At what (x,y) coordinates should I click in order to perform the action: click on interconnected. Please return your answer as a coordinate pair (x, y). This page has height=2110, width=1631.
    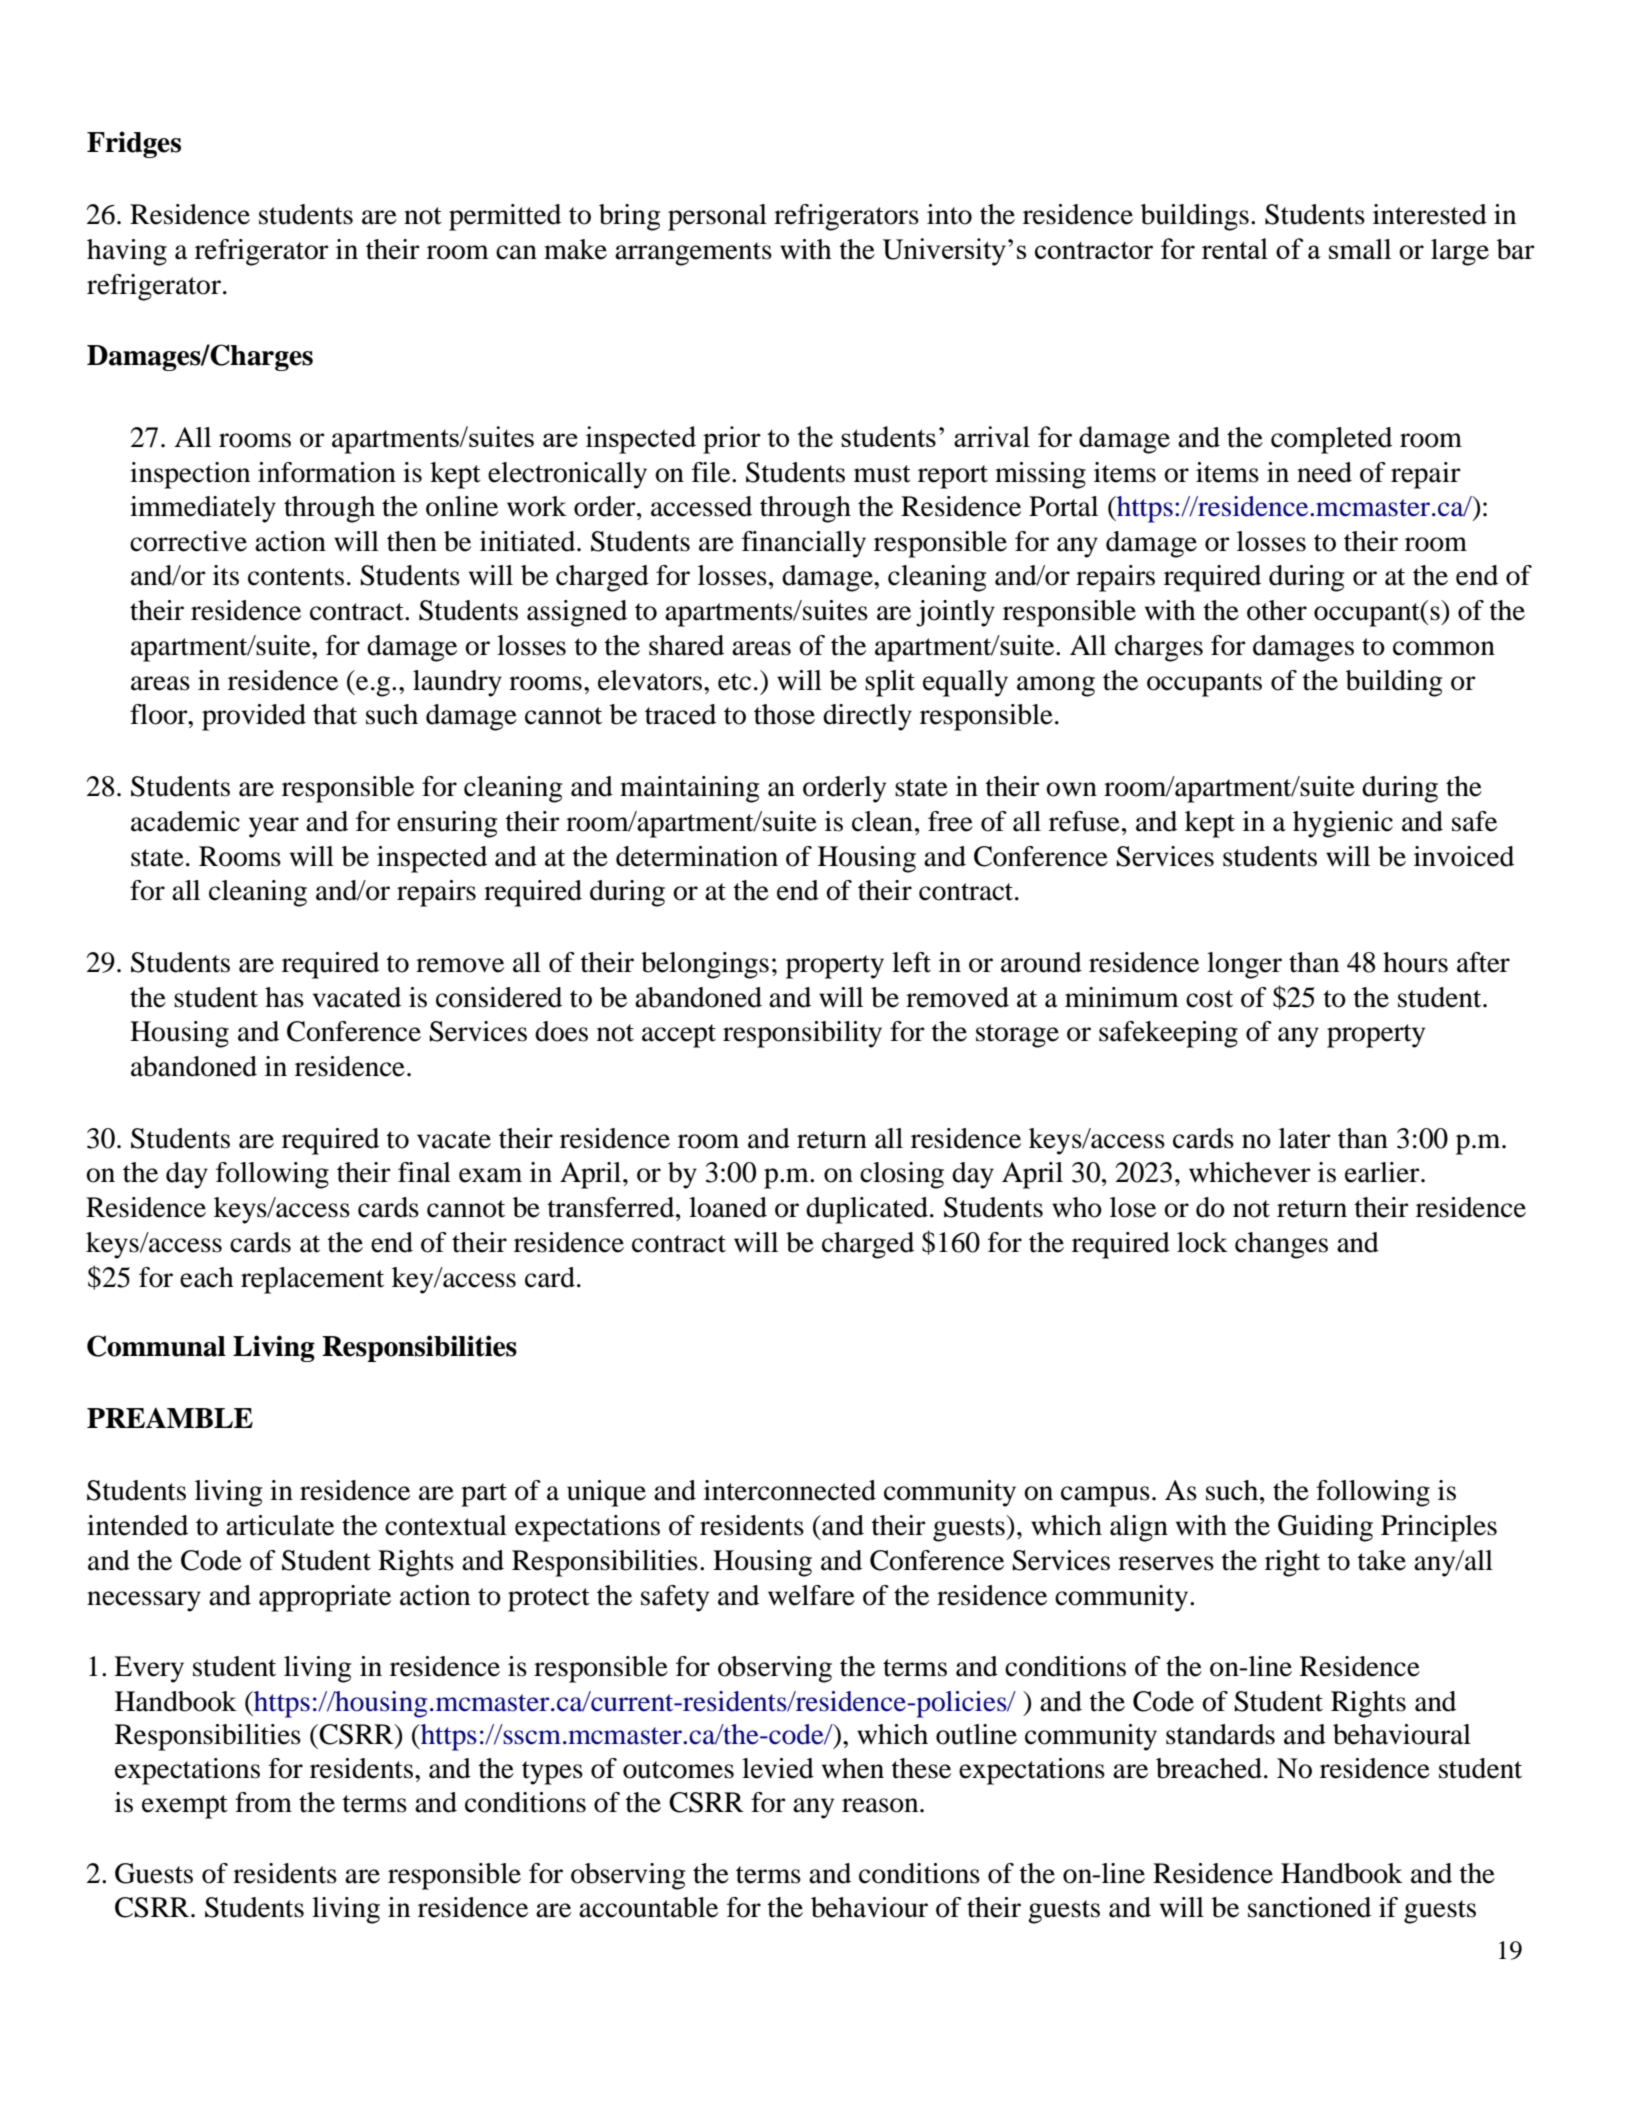
    Looking at the image, I should click on (790, 1490).
